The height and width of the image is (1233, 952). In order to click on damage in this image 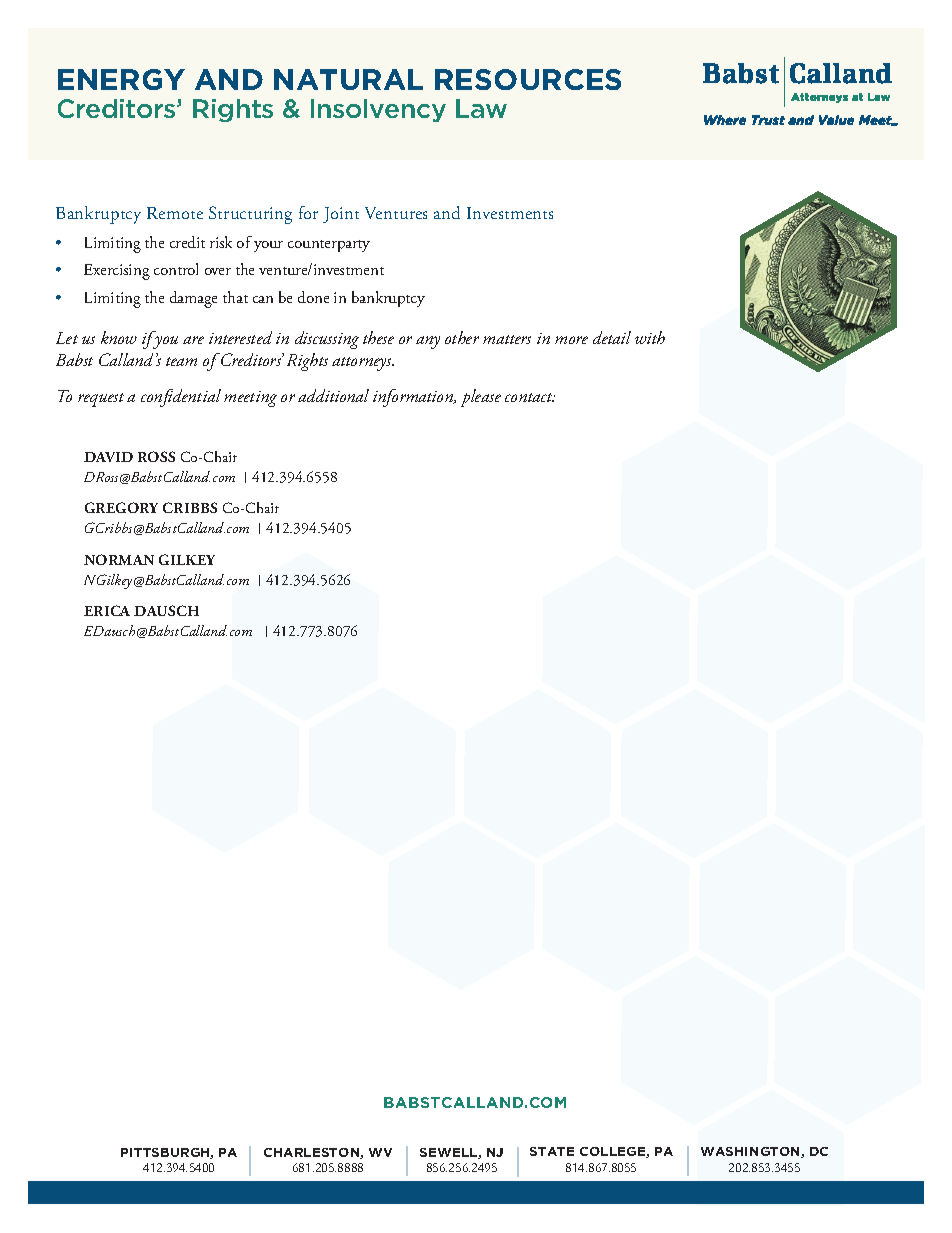, I will do `click(193, 299)`.
